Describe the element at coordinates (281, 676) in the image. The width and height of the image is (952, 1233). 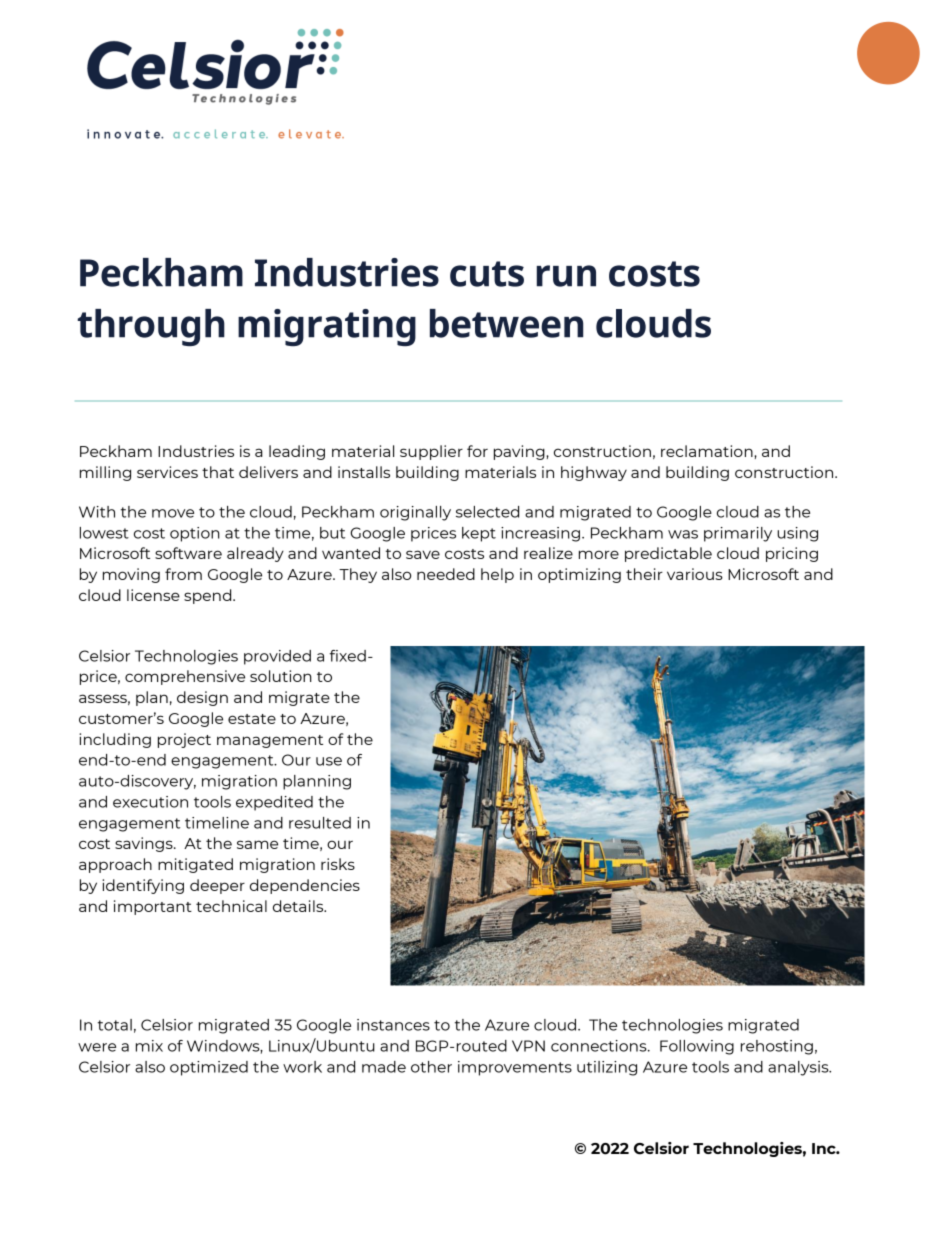
I see `solution` at that location.
